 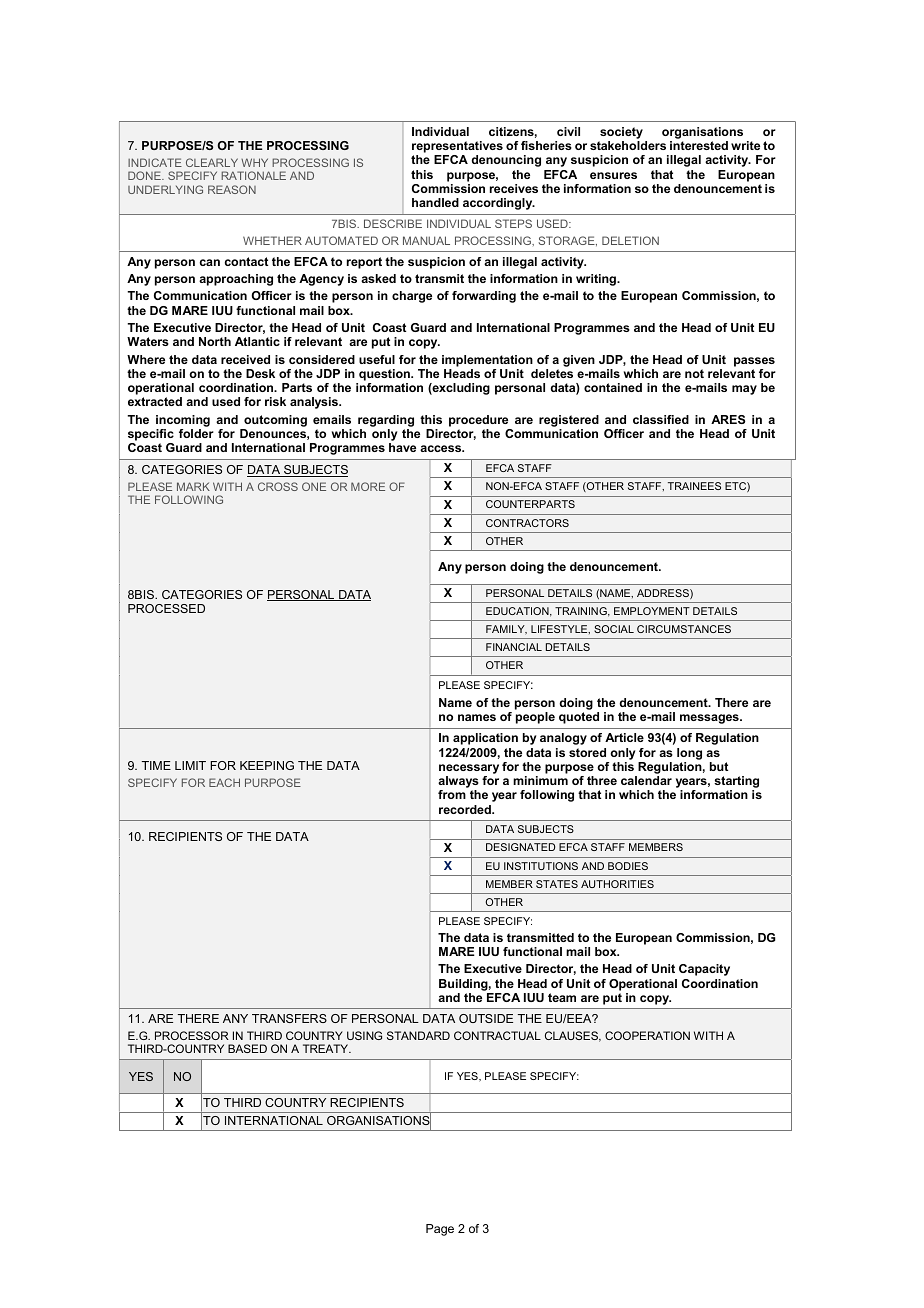 I want to click on interested, so click(x=699, y=145).
